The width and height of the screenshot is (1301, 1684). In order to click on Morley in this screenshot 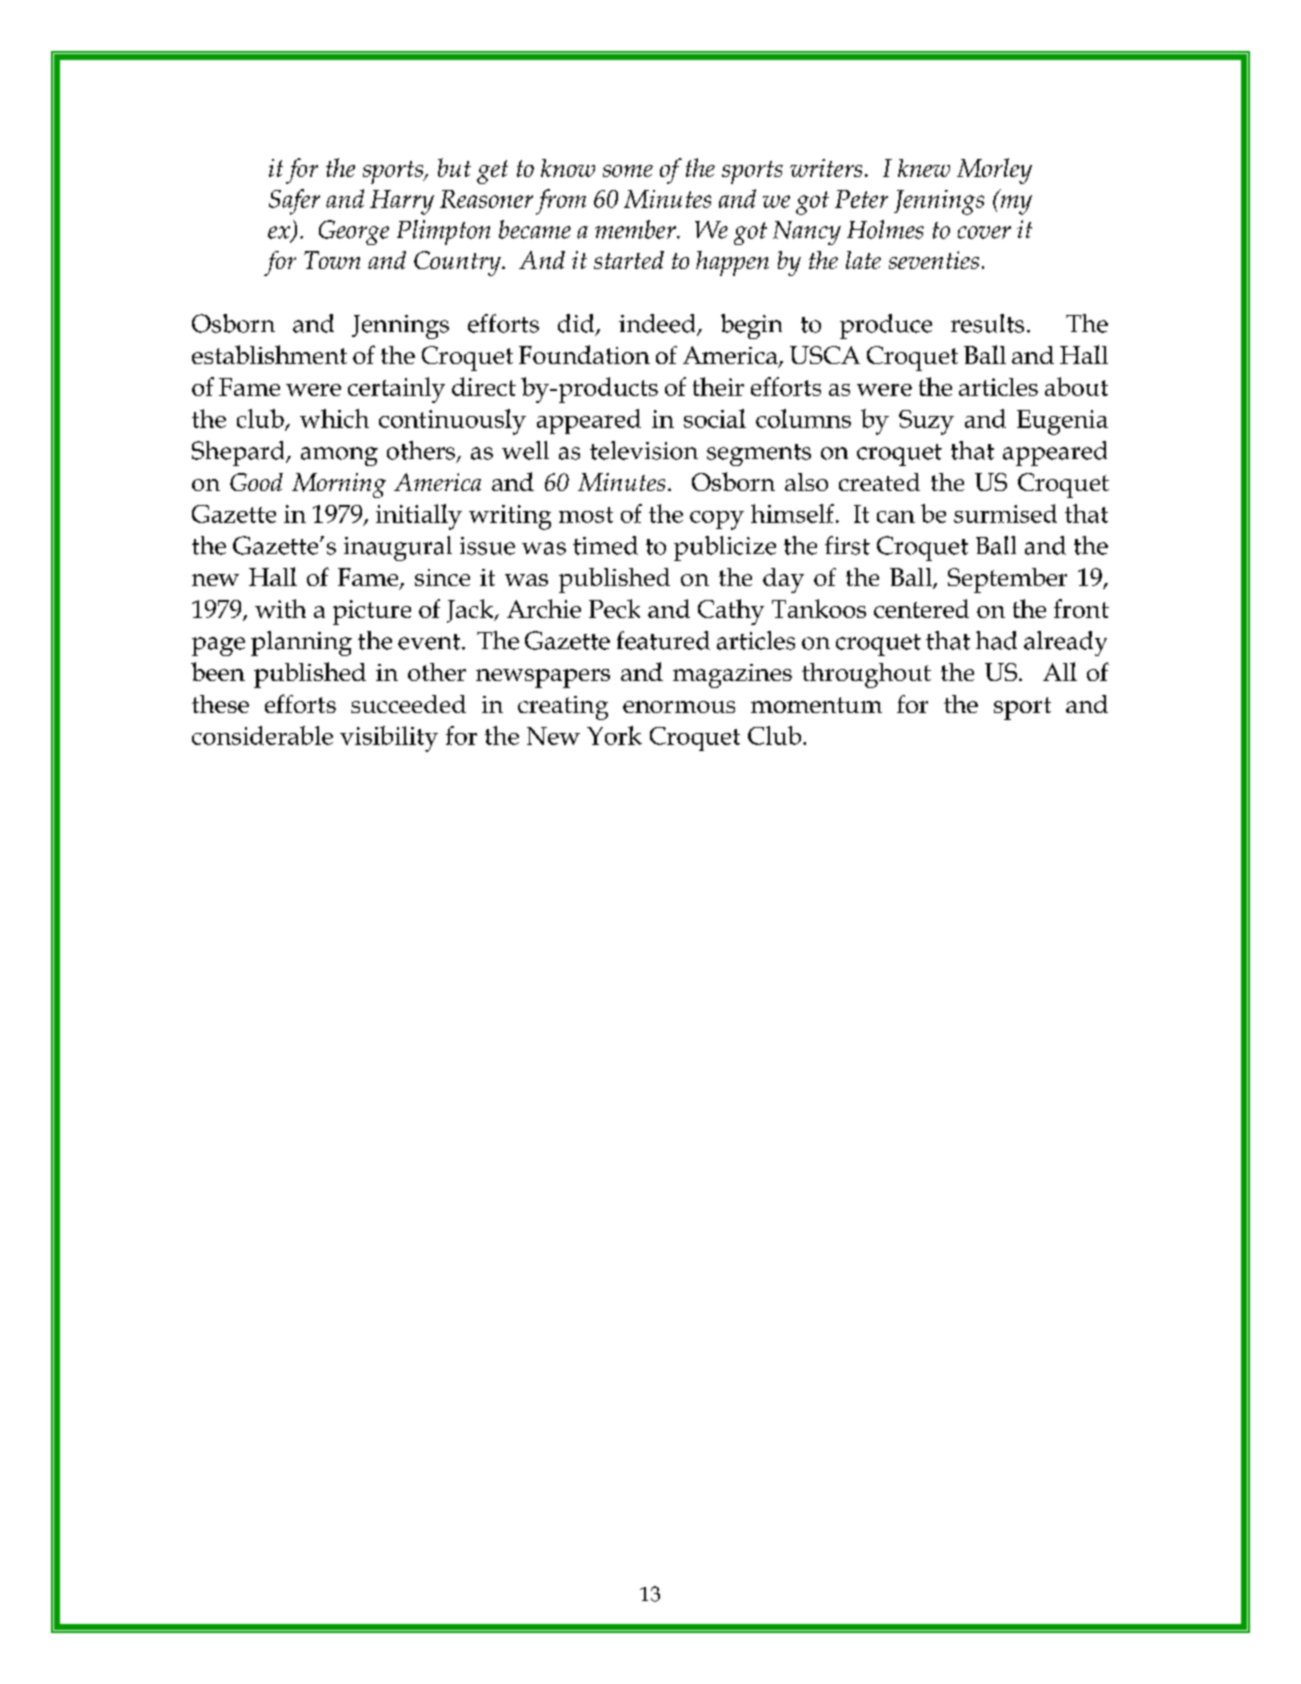, I will do `click(994, 171)`.
